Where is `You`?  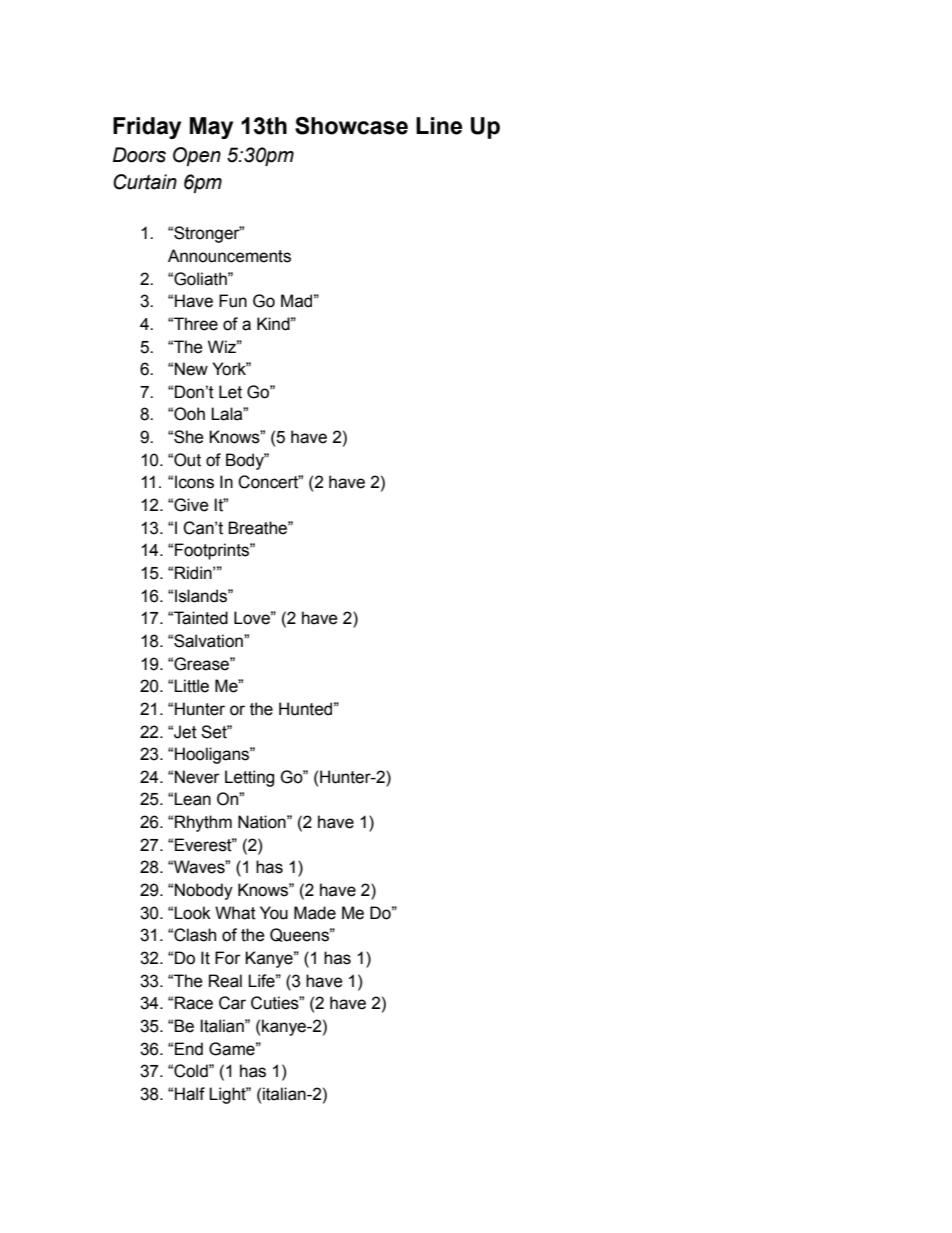
You is located at coordinates (274, 913).
